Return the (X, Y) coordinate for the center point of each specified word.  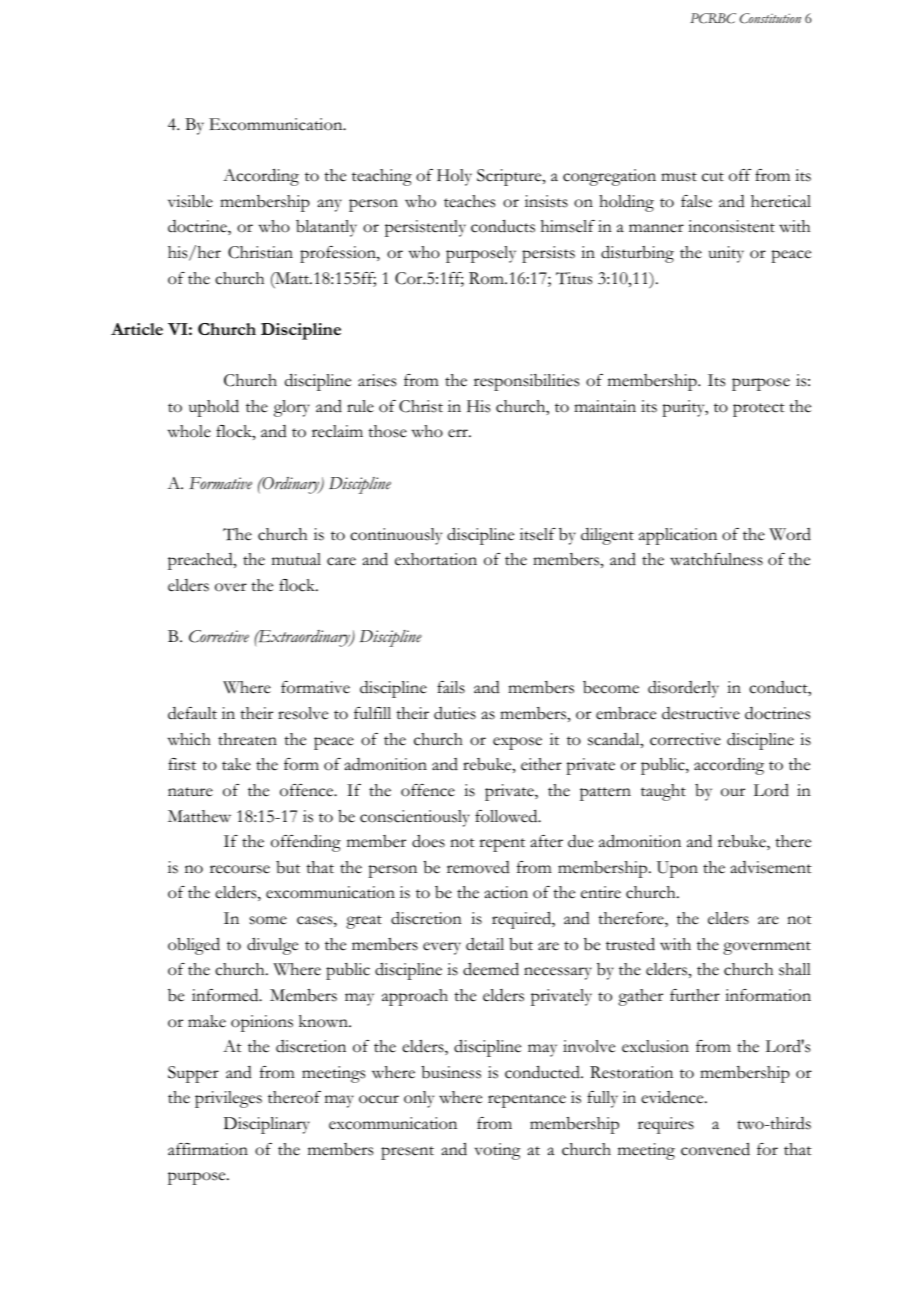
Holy (454, 177)
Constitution (770, 18)
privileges (228, 1099)
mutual (296, 559)
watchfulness (716, 559)
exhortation (436, 559)
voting (497, 1151)
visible (190, 201)
